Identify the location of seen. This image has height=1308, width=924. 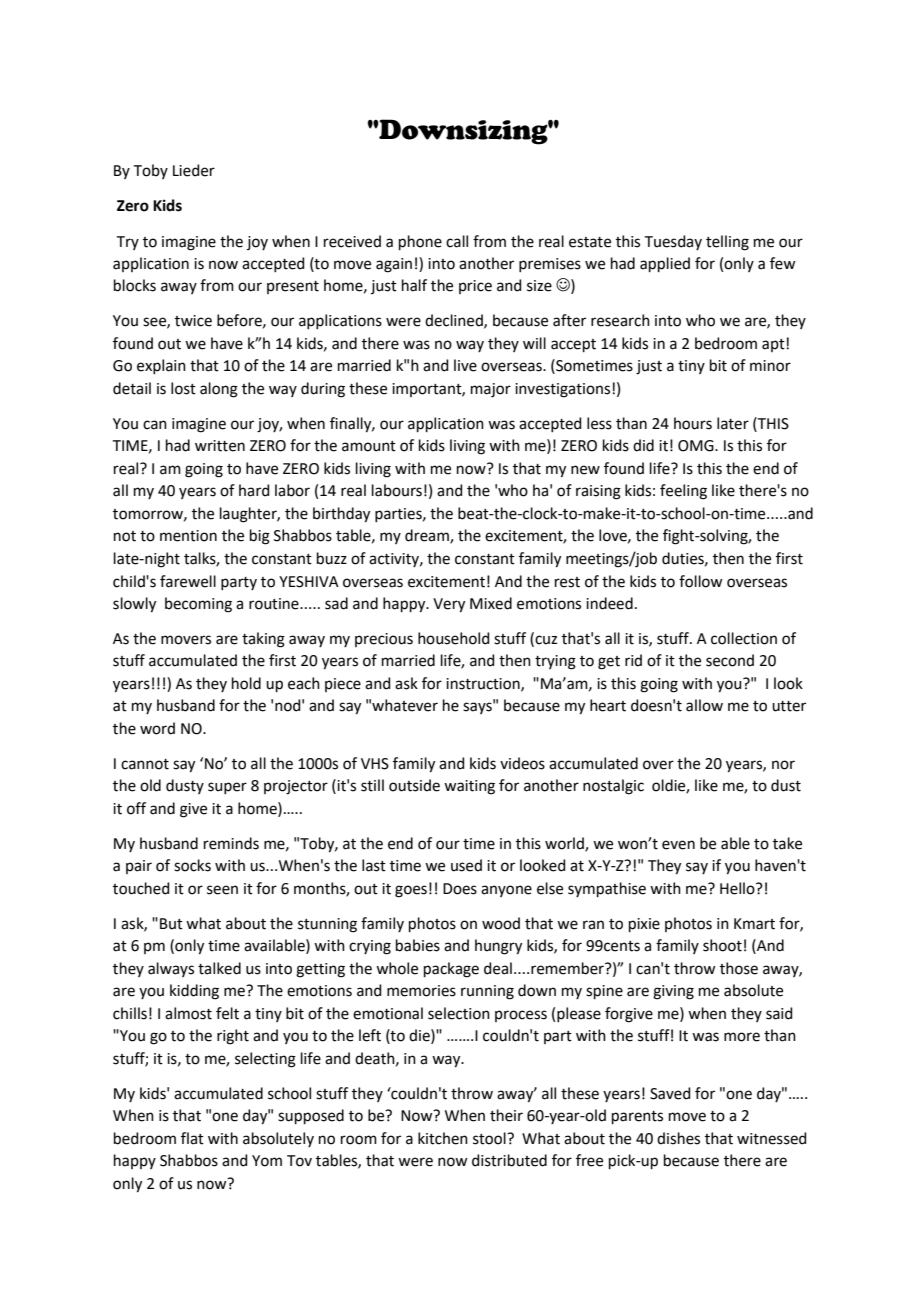
(222, 890).
